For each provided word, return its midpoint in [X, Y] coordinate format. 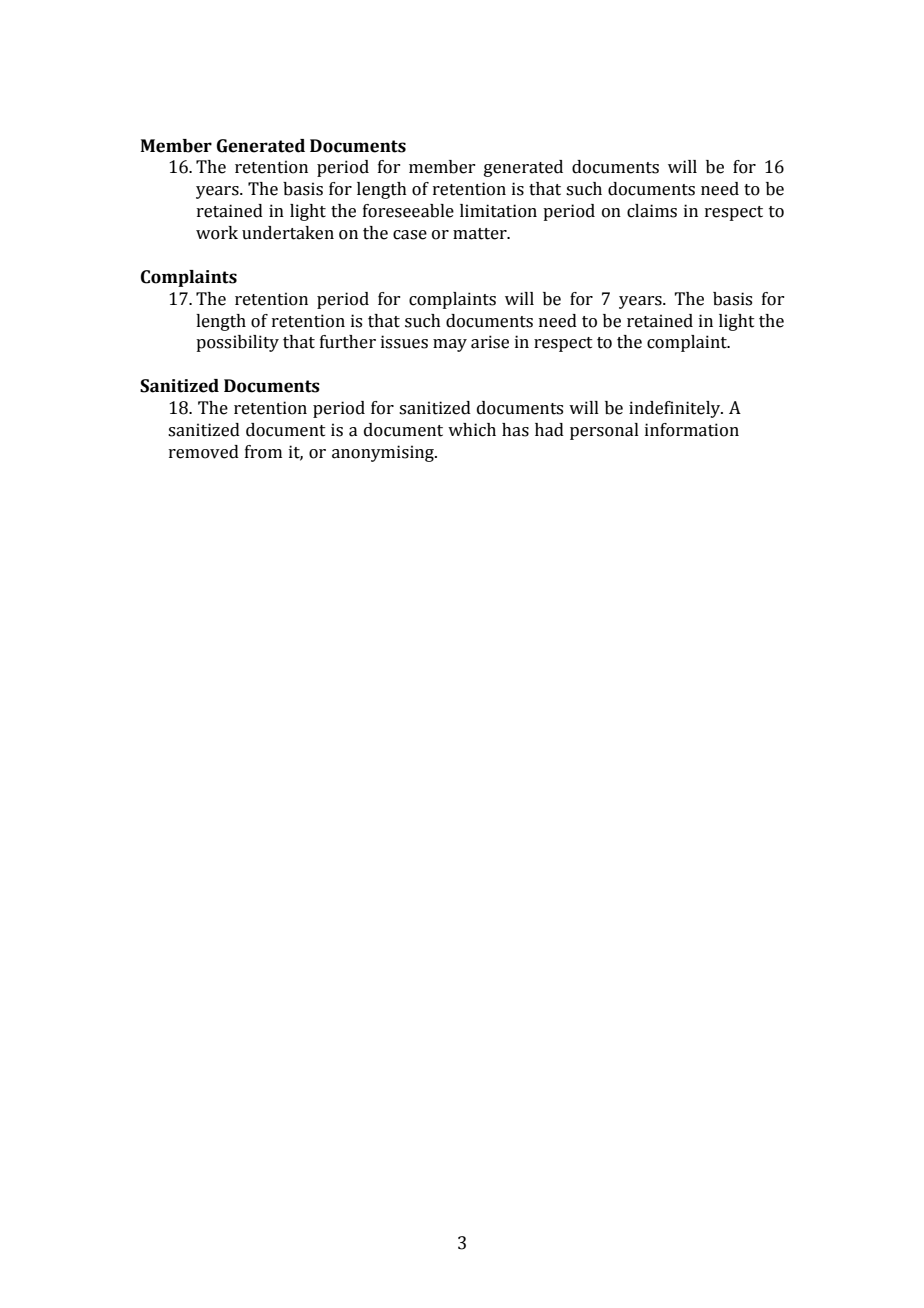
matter [481, 234]
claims [652, 211]
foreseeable [408, 211]
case [410, 235]
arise [490, 342]
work [217, 233]
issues [404, 342]
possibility [237, 343]
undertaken [288, 233]
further [348, 342]
